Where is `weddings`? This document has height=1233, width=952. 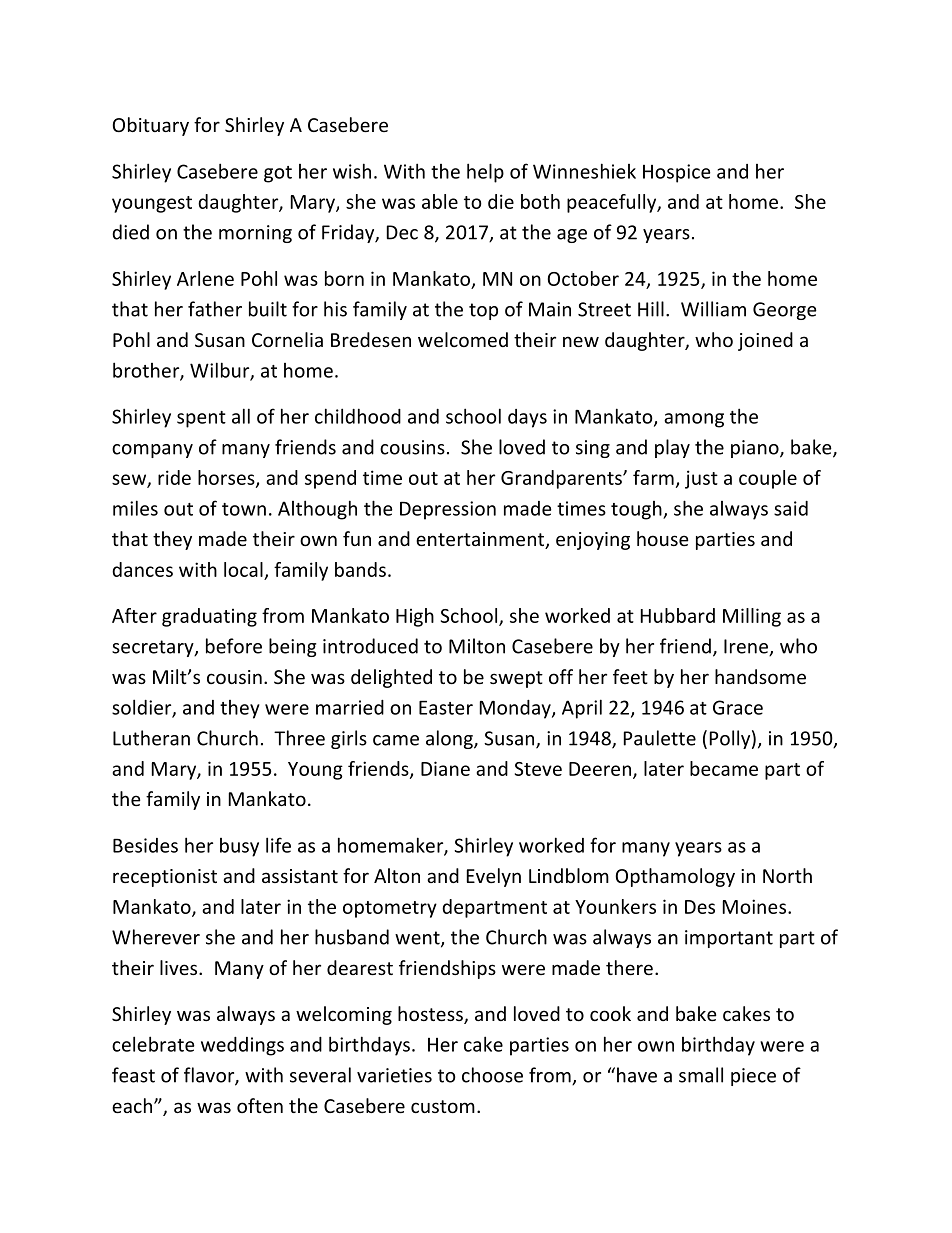 weddings is located at coordinates (242, 1046).
